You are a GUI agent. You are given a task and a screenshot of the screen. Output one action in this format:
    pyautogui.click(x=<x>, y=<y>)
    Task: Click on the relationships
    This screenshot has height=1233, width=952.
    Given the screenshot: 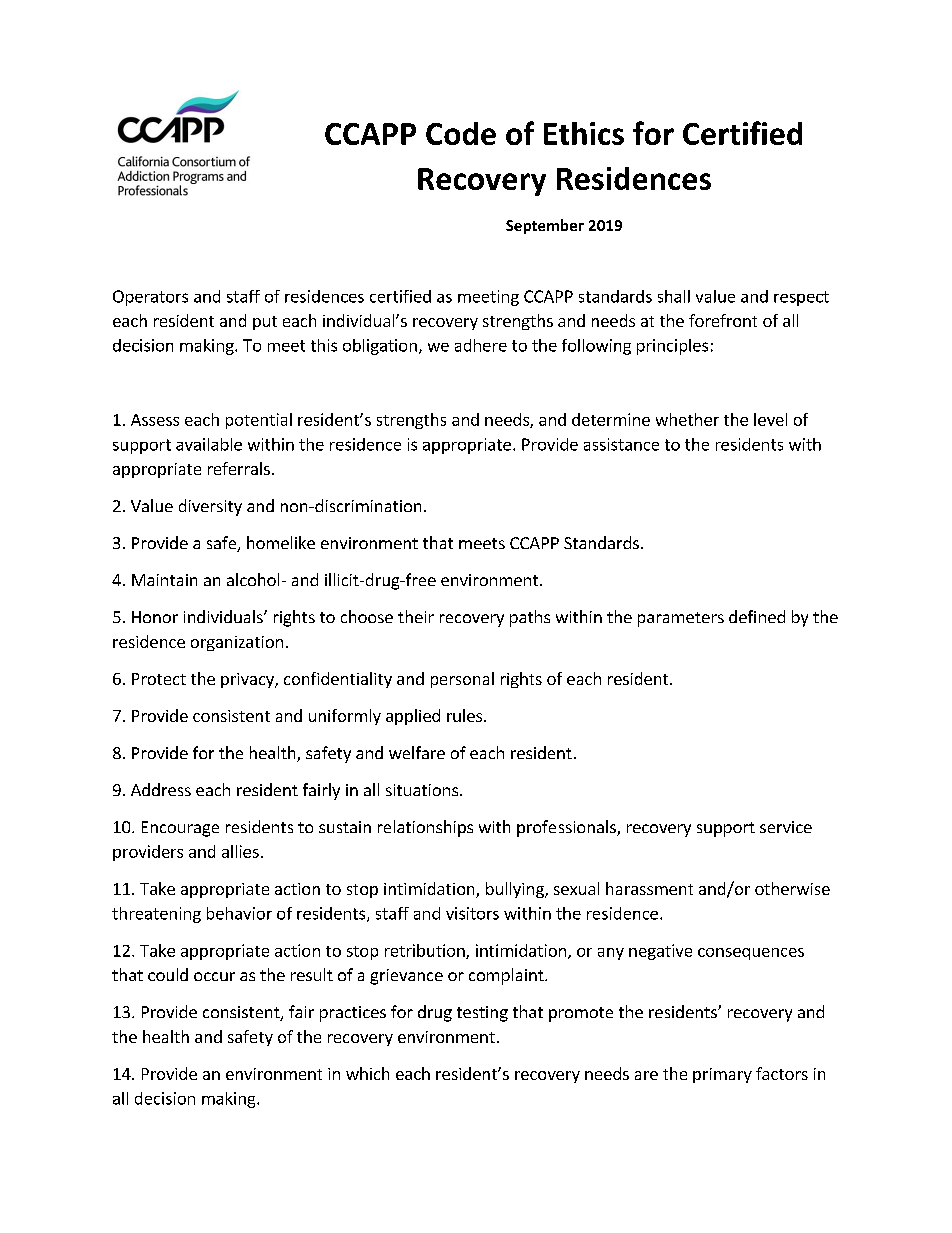 What is the action you would take?
    pyautogui.click(x=425, y=828)
